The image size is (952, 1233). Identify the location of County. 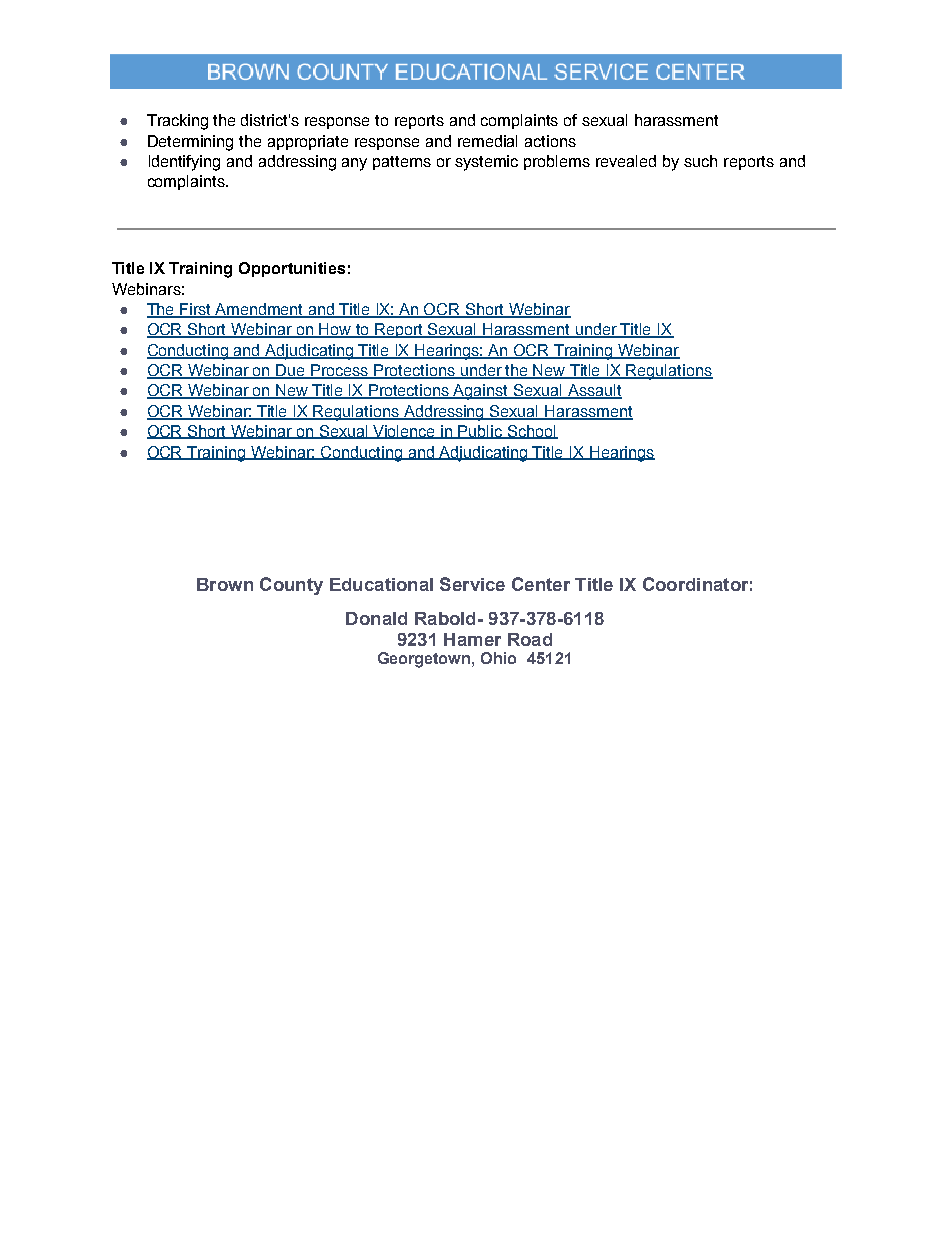
(291, 586).
